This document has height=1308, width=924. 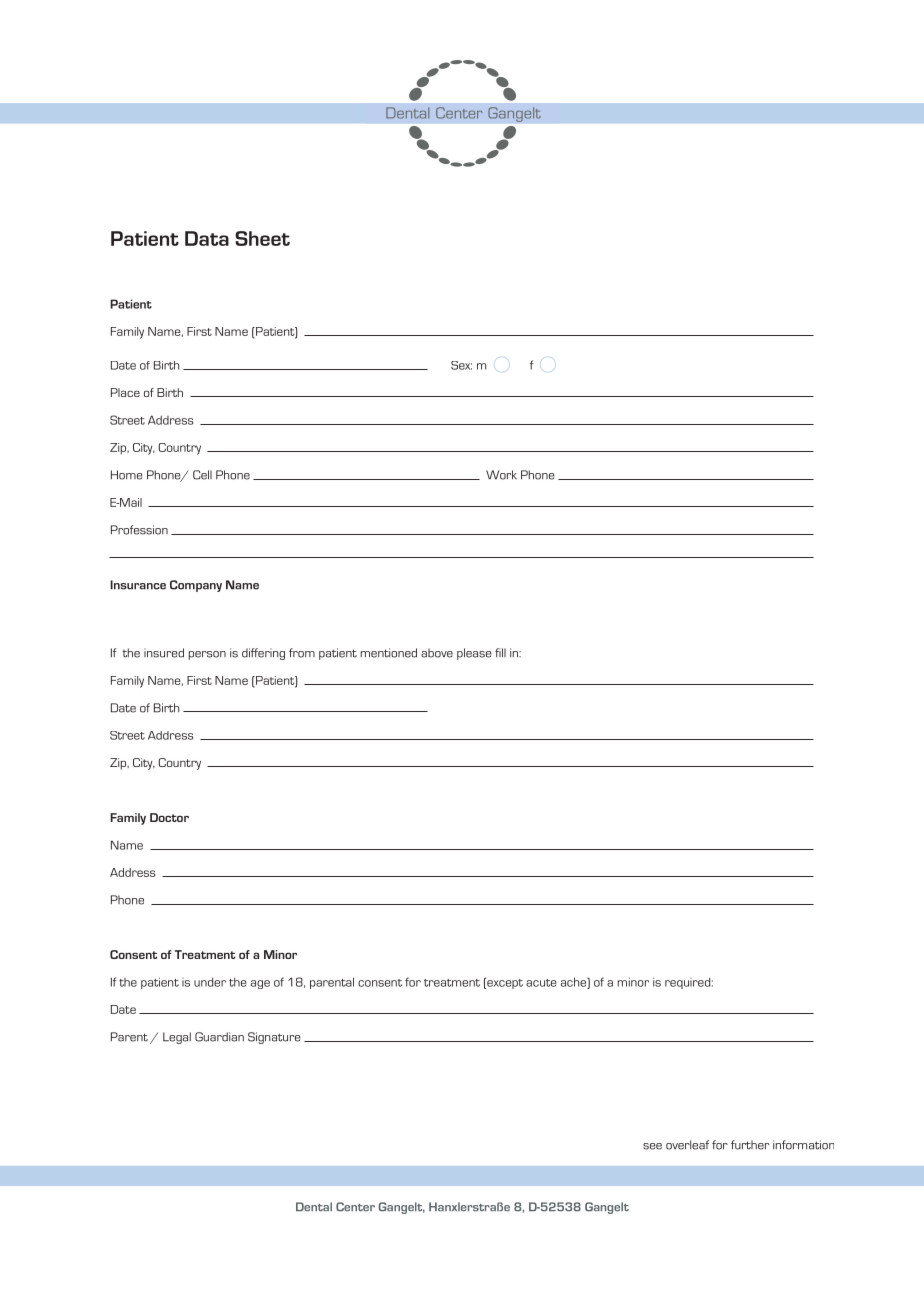 What do you see at coordinates (169, 817) in the document?
I see `Doctor` at bounding box center [169, 817].
